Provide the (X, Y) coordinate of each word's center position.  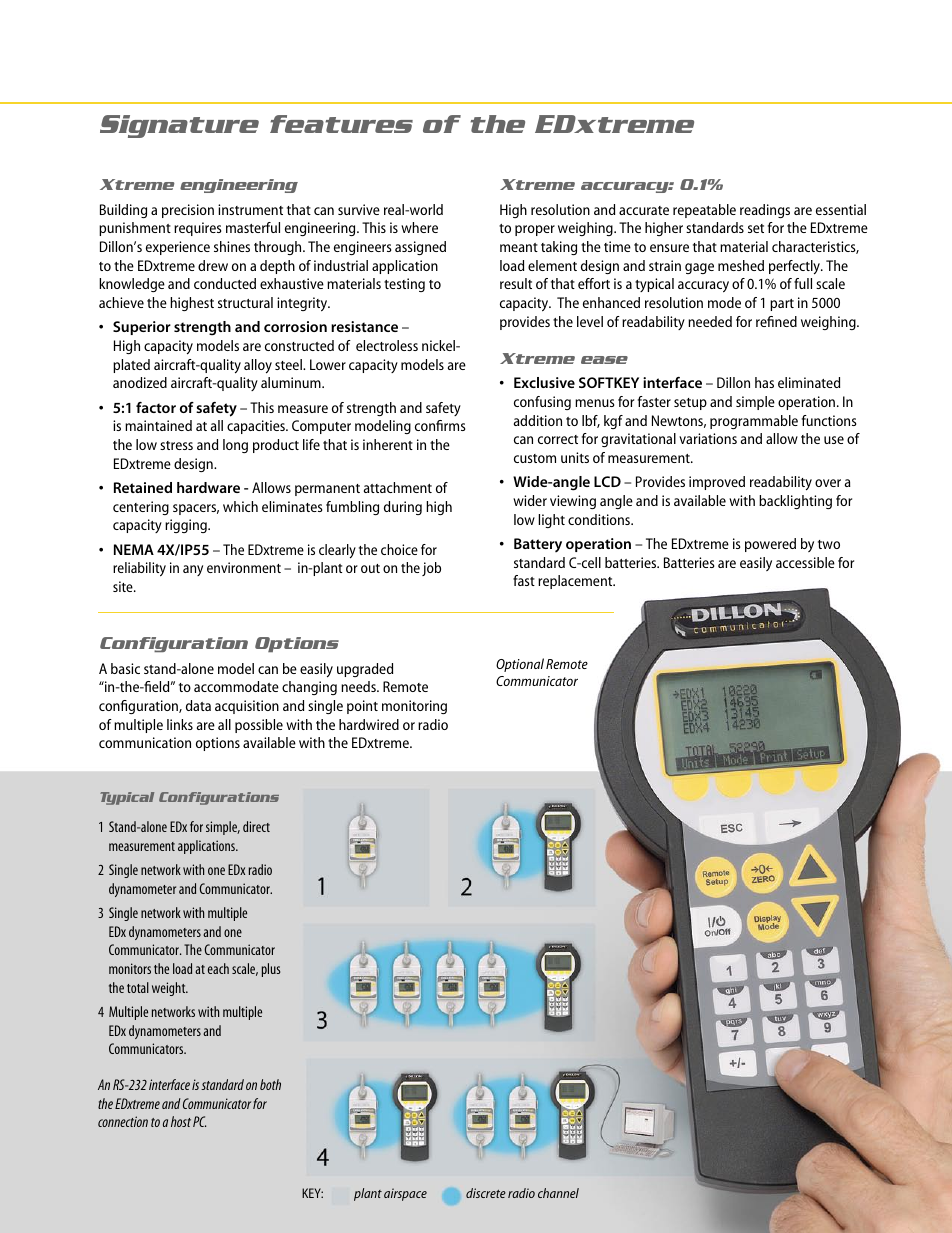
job (431, 569)
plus (271, 970)
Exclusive (544, 382)
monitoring (414, 707)
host (181, 1121)
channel (558, 1193)
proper (535, 230)
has (764, 382)
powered (770, 545)
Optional (520, 665)
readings (765, 211)
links (180, 724)
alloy (258, 366)
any (193, 570)
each (218, 968)
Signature (179, 126)
